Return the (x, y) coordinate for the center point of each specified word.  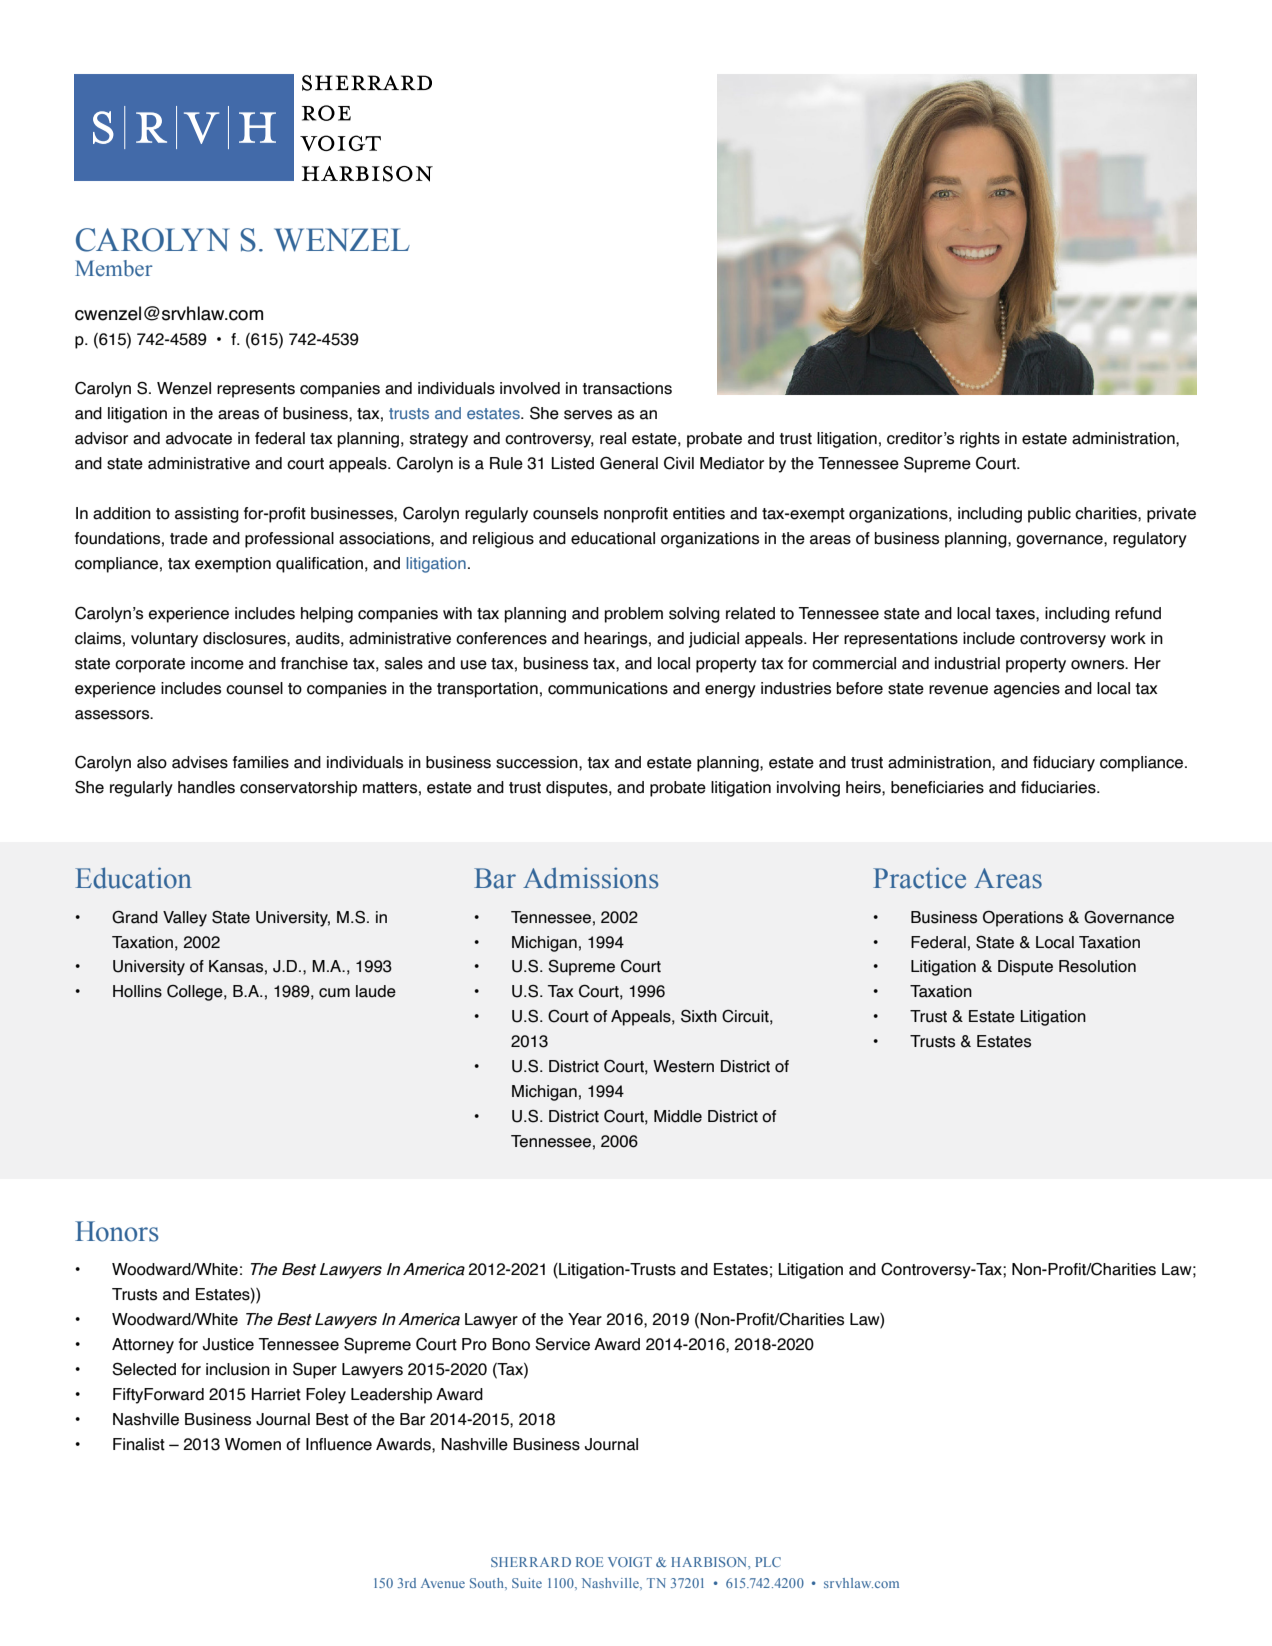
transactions (627, 388)
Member (114, 268)
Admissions (590, 878)
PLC (768, 1562)
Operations (1023, 918)
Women (253, 1444)
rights (980, 440)
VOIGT (630, 1562)
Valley (185, 919)
